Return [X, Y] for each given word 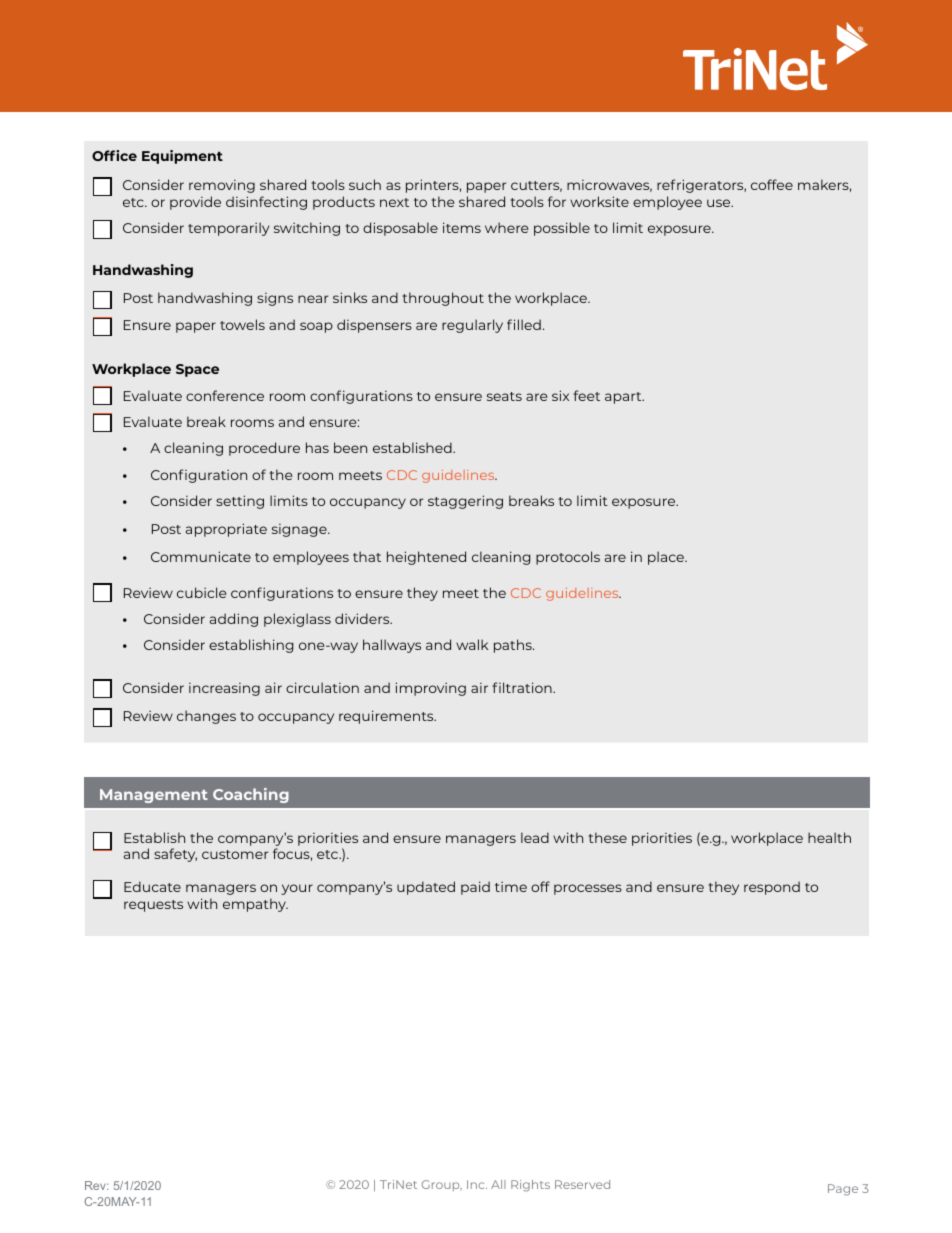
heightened [426, 558]
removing [222, 186]
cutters [536, 186]
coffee [772, 184]
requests [153, 906]
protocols [568, 558]
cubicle [202, 592]
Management [154, 796]
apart [624, 398]
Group [442, 1185]
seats [504, 396]
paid [475, 888]
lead [535, 837]
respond [772, 888]
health [829, 837]
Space [197, 370]
